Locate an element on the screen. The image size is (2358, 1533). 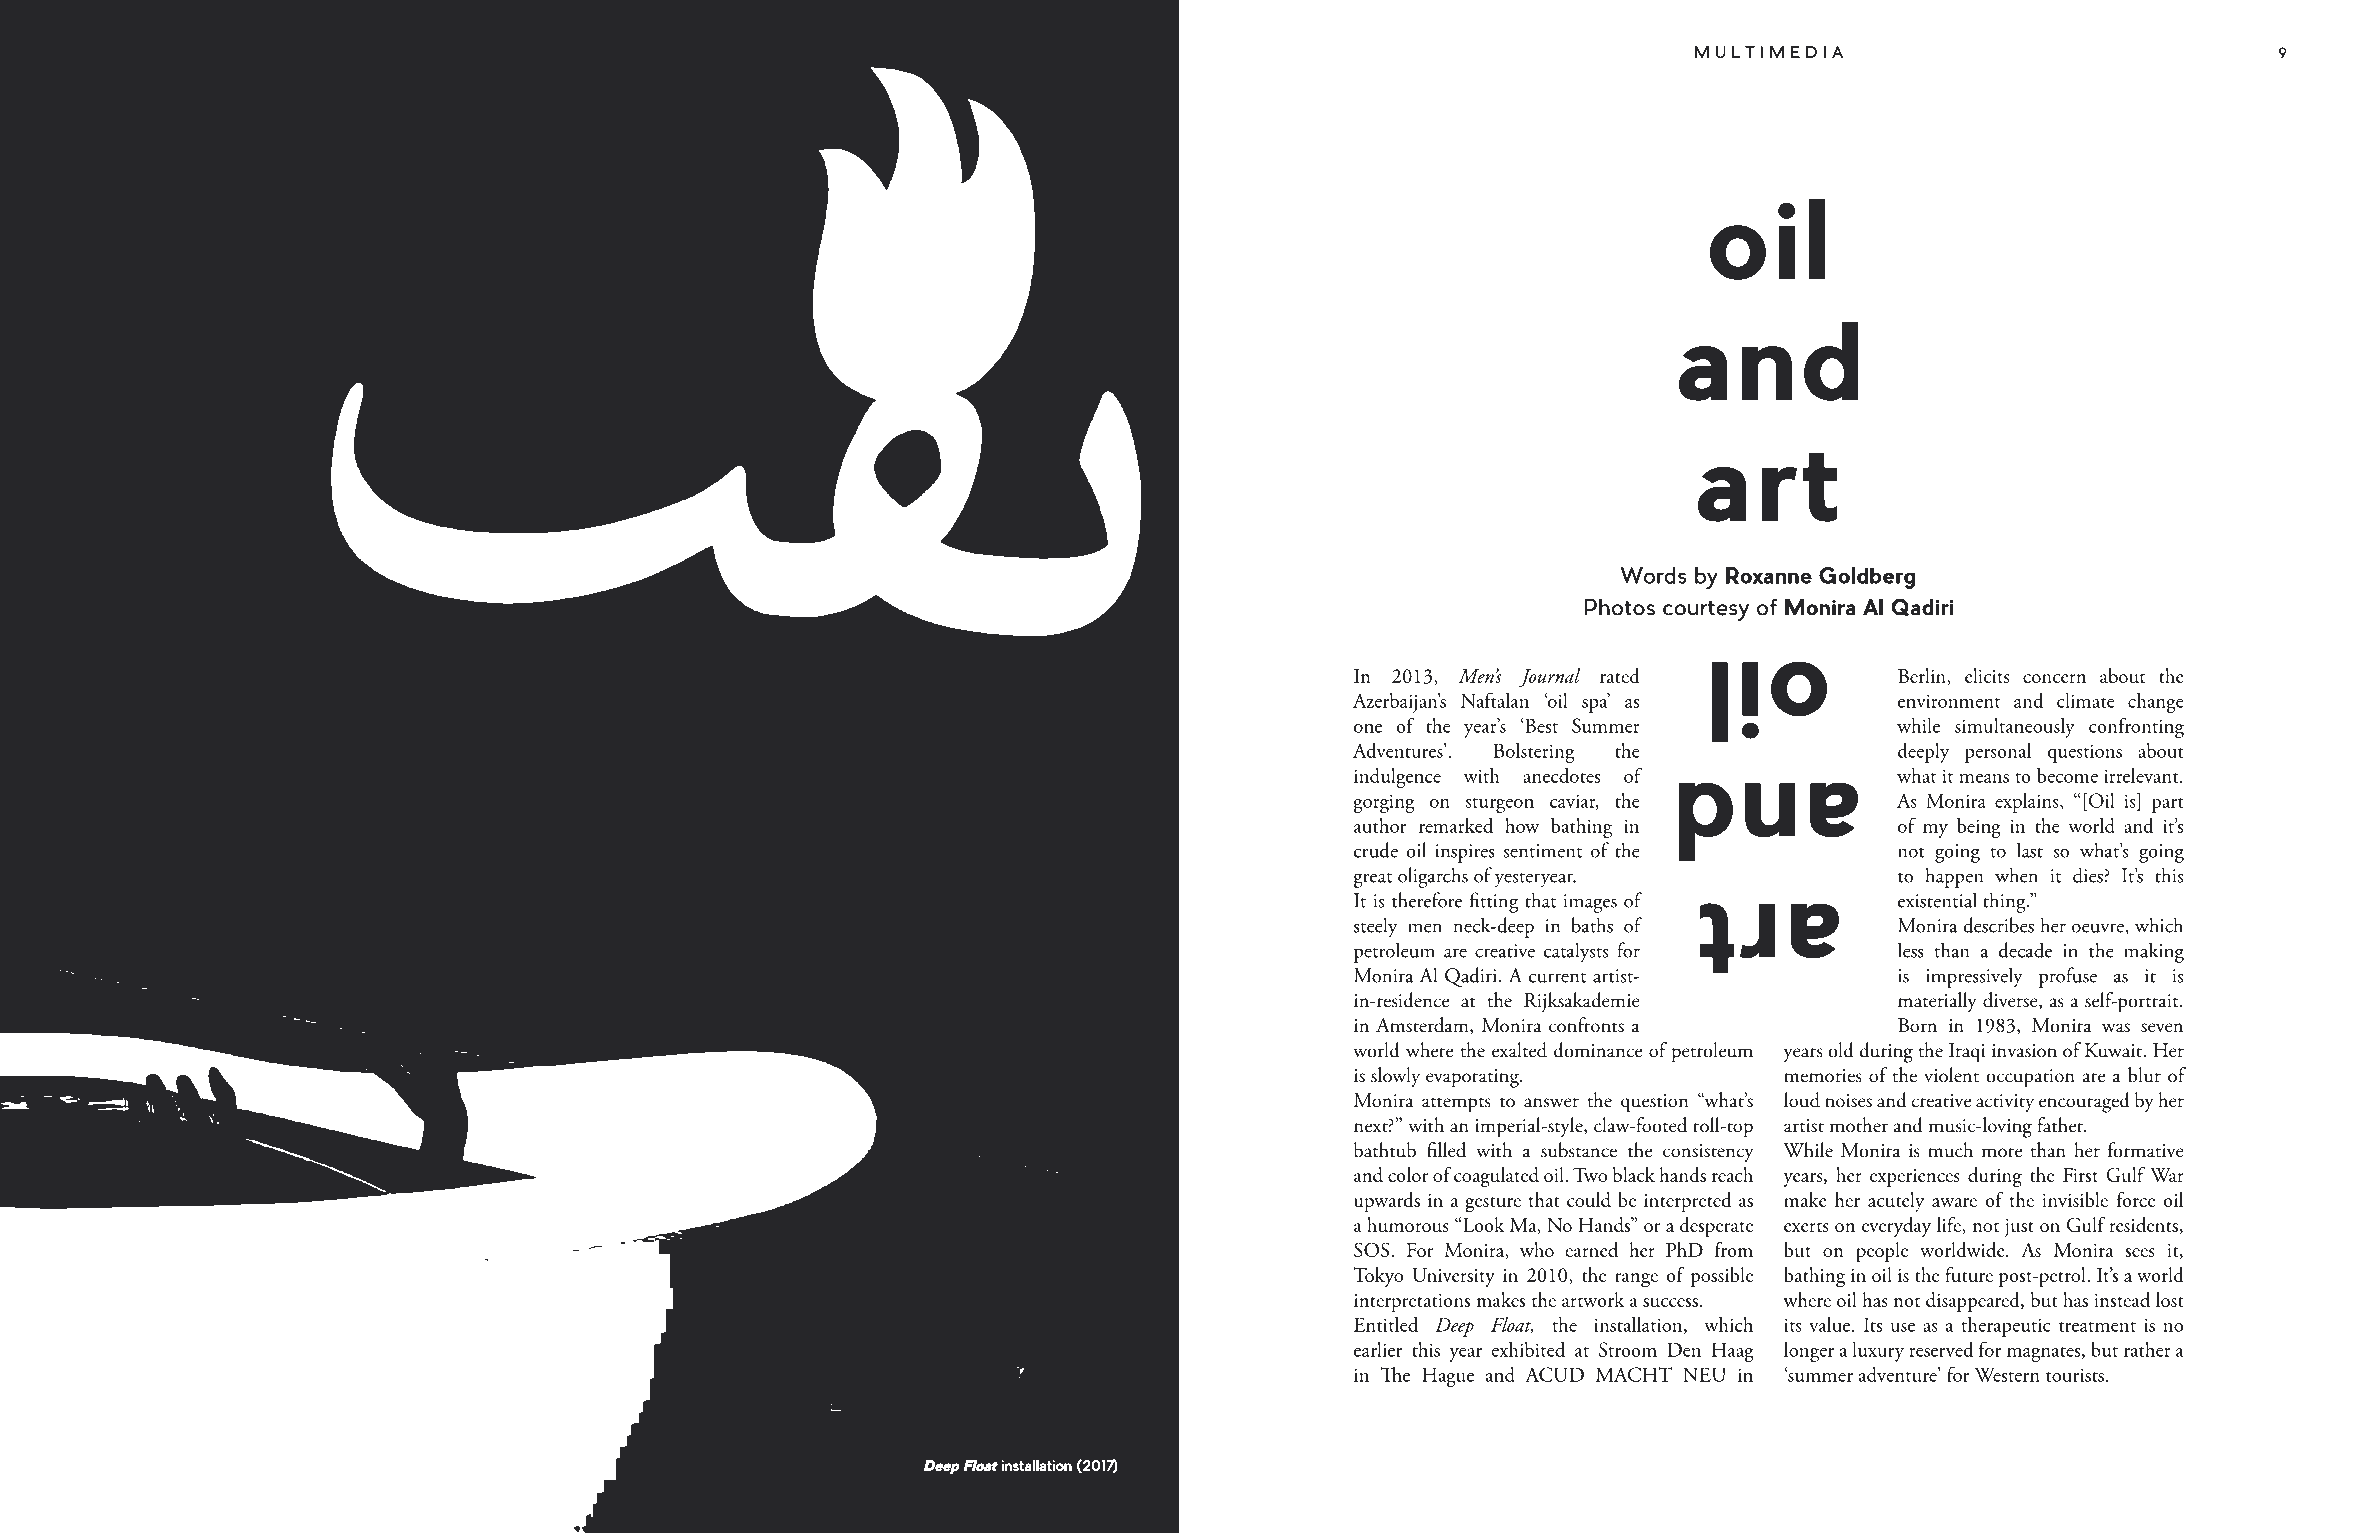
attempts is located at coordinates (1456, 1105).
